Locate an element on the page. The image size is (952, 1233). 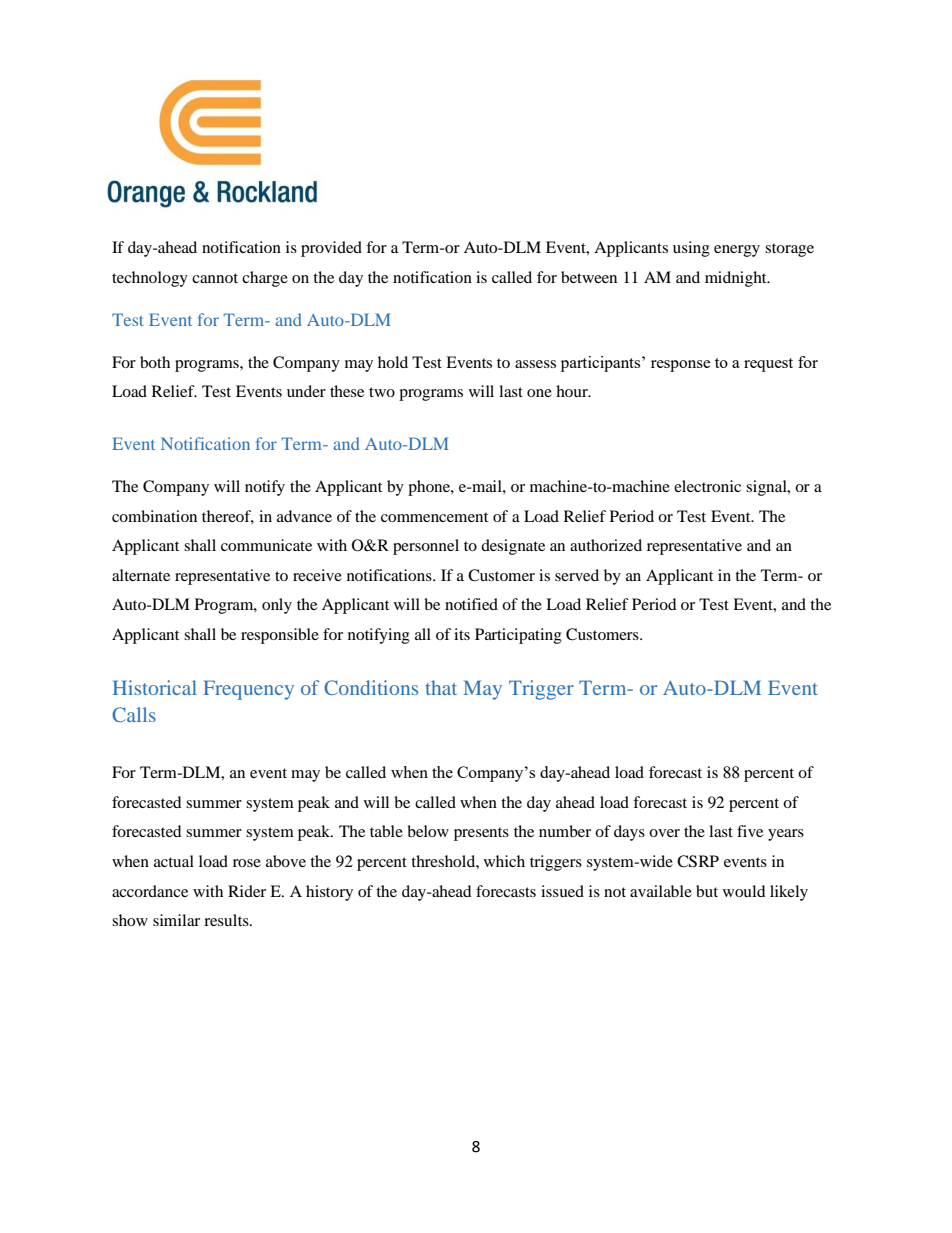
electronic is located at coordinates (707, 486).
